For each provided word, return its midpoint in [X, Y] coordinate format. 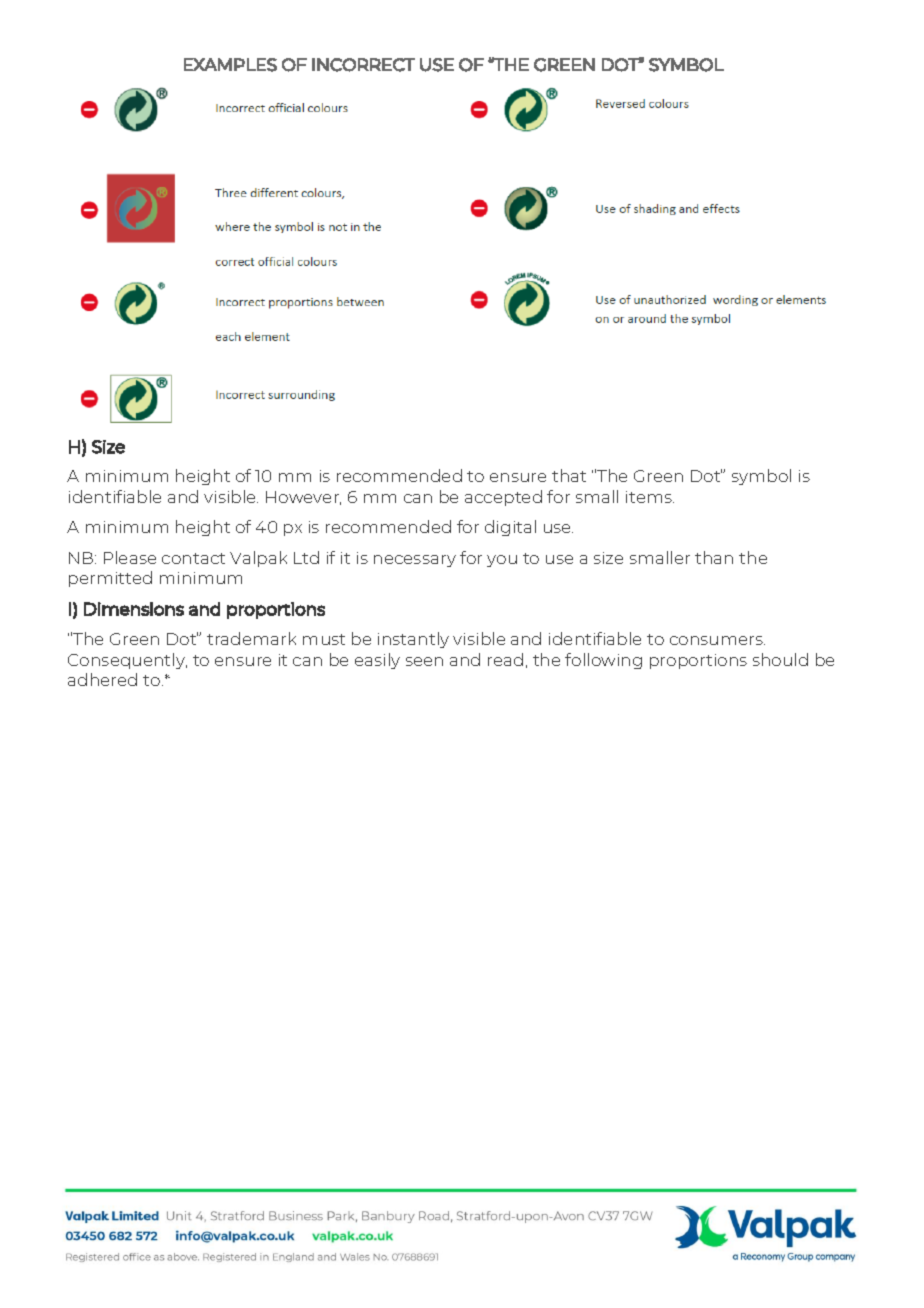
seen [424, 661]
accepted [503, 498]
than [714, 557]
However [303, 498]
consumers [717, 640]
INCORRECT [363, 65]
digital [510, 528]
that [569, 475]
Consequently [127, 661]
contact [193, 558]
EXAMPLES [230, 65]
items [650, 497]
